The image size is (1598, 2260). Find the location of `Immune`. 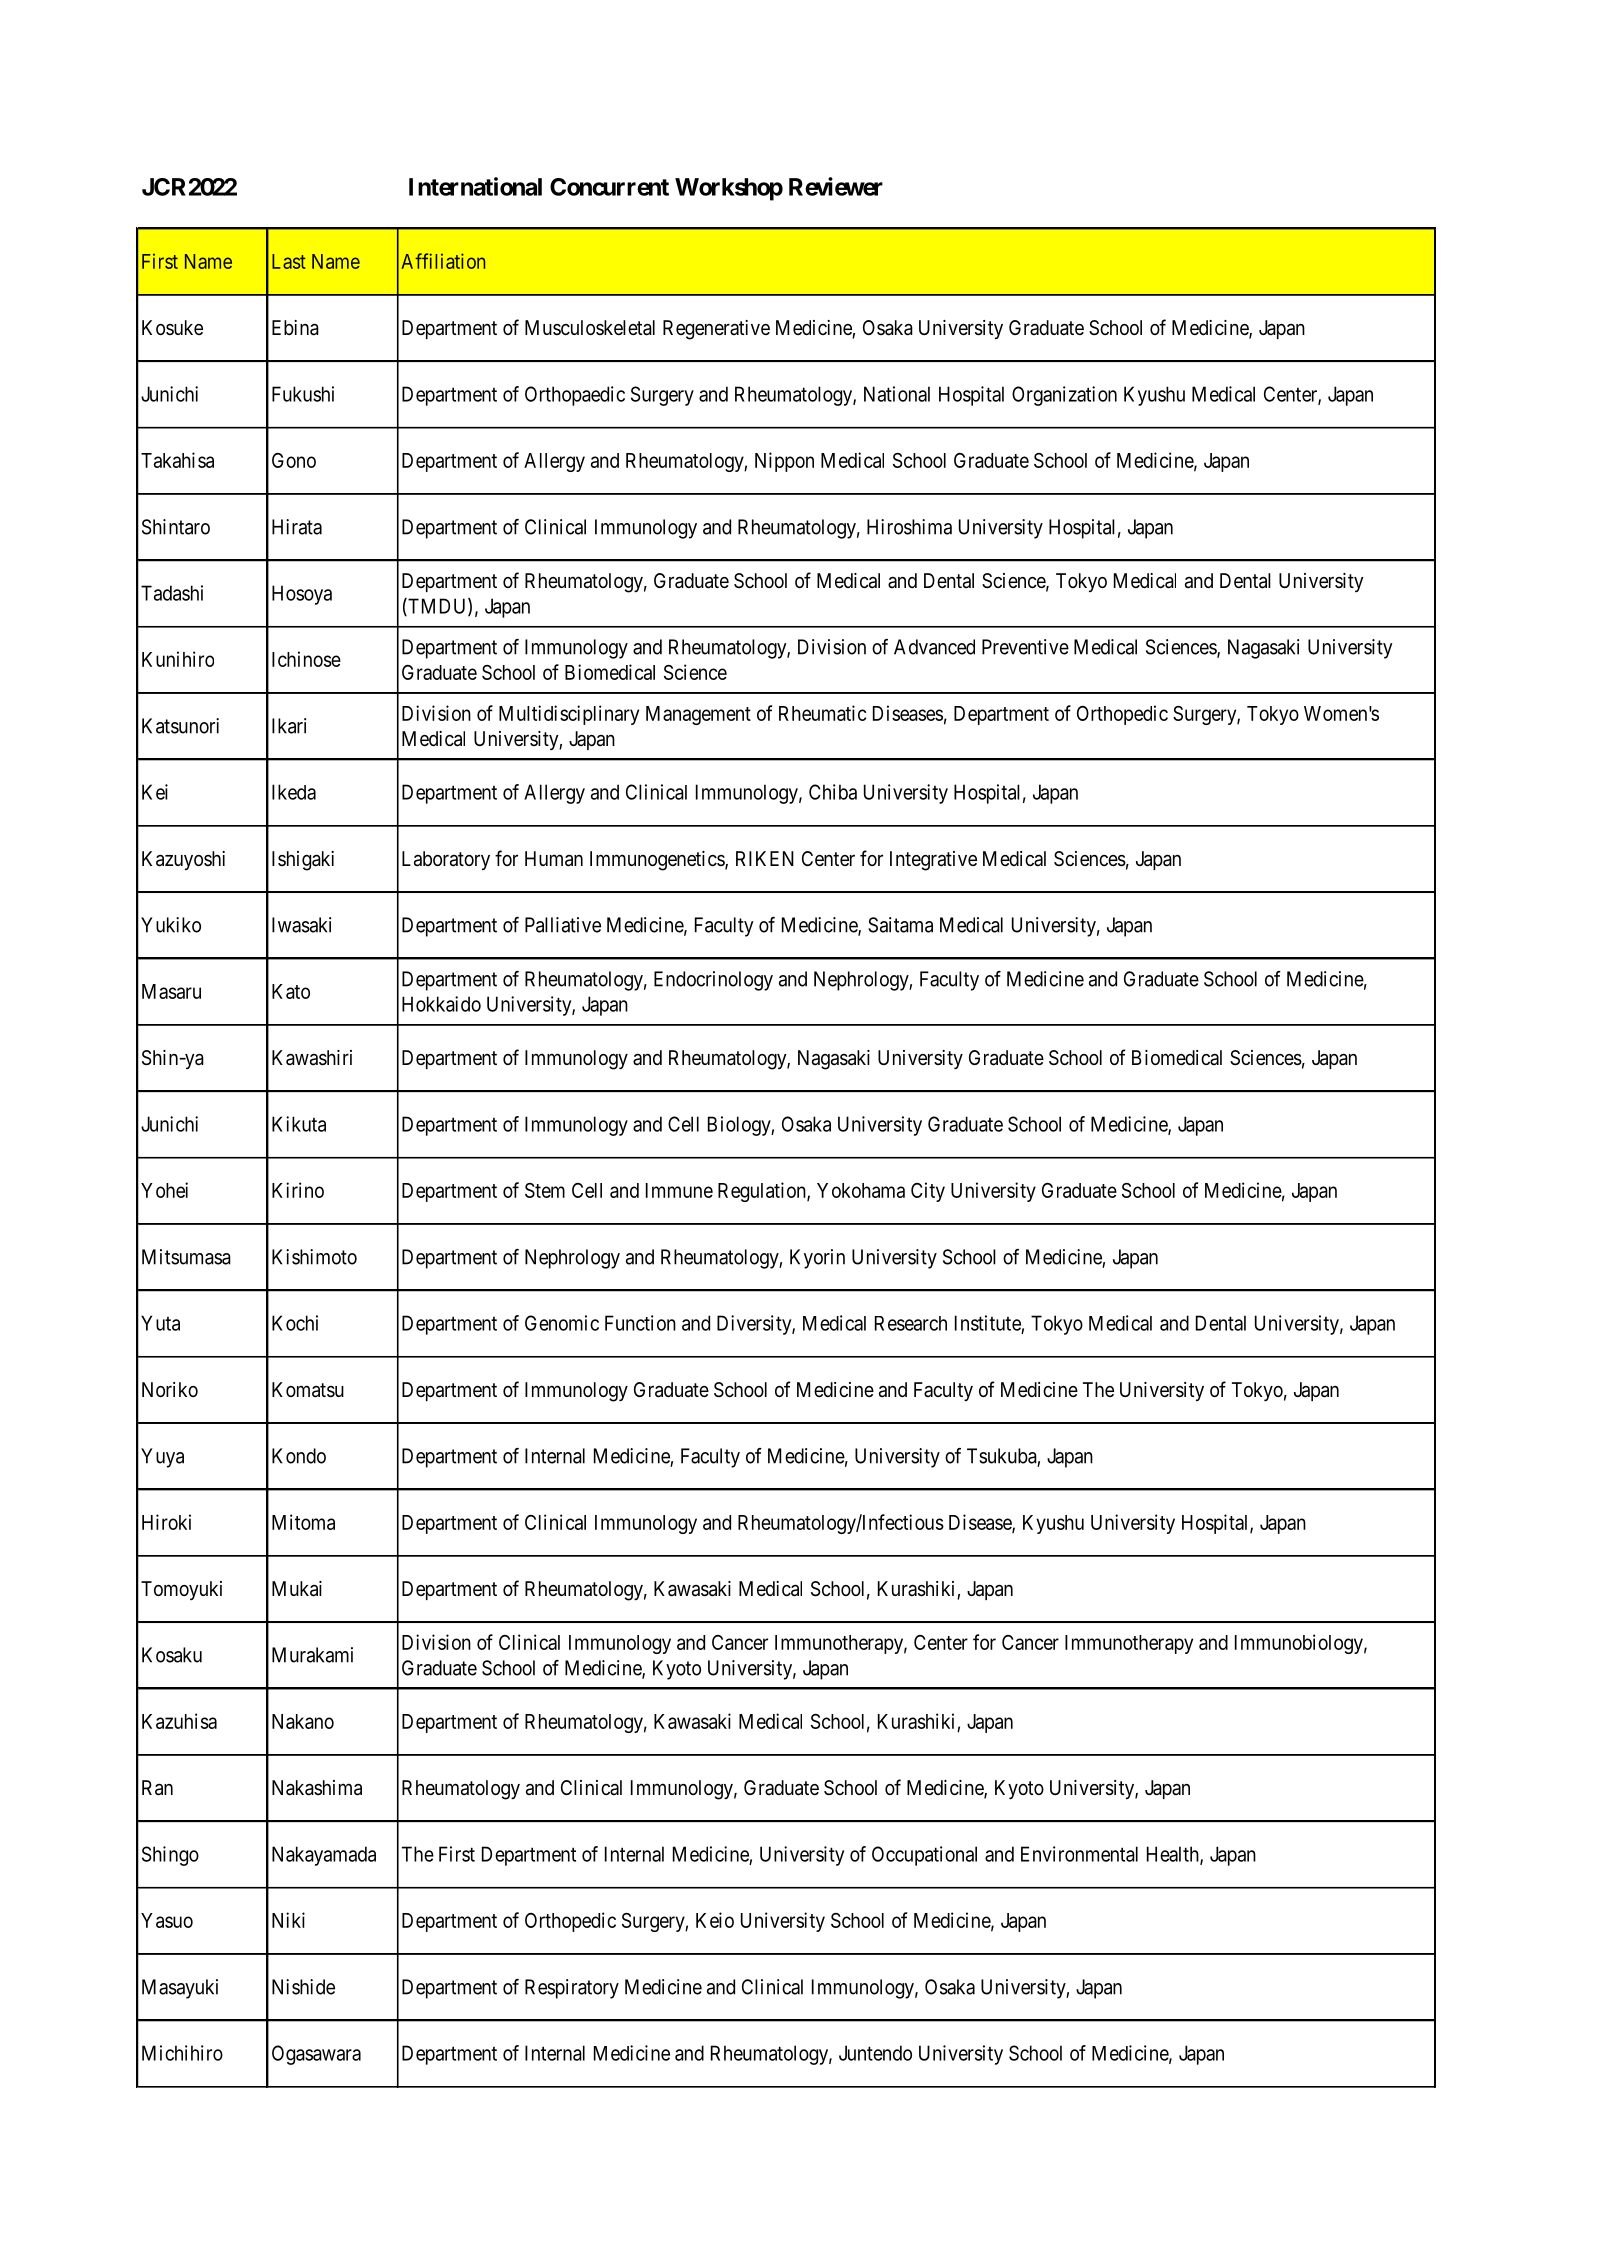

Immune is located at coordinates (679, 1190).
